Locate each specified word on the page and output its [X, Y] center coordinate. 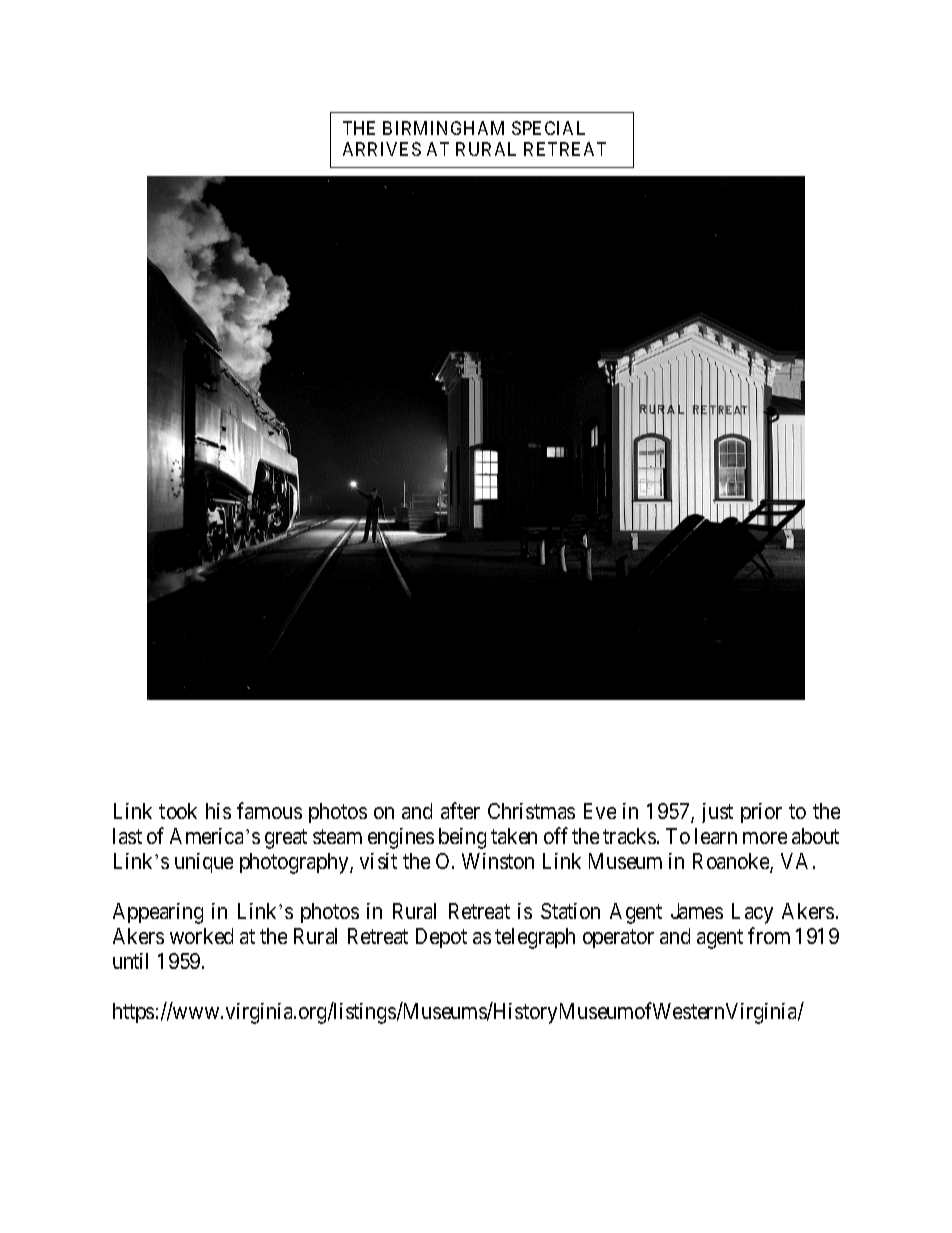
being [462, 838]
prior [761, 813]
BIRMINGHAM [443, 128]
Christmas [531, 811]
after [460, 810]
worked [201, 936]
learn [716, 836]
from [769, 935]
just [717, 813]
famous [269, 810]
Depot [441, 938]
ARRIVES [382, 149]
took [178, 811]
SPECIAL [548, 128]
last [127, 836]
